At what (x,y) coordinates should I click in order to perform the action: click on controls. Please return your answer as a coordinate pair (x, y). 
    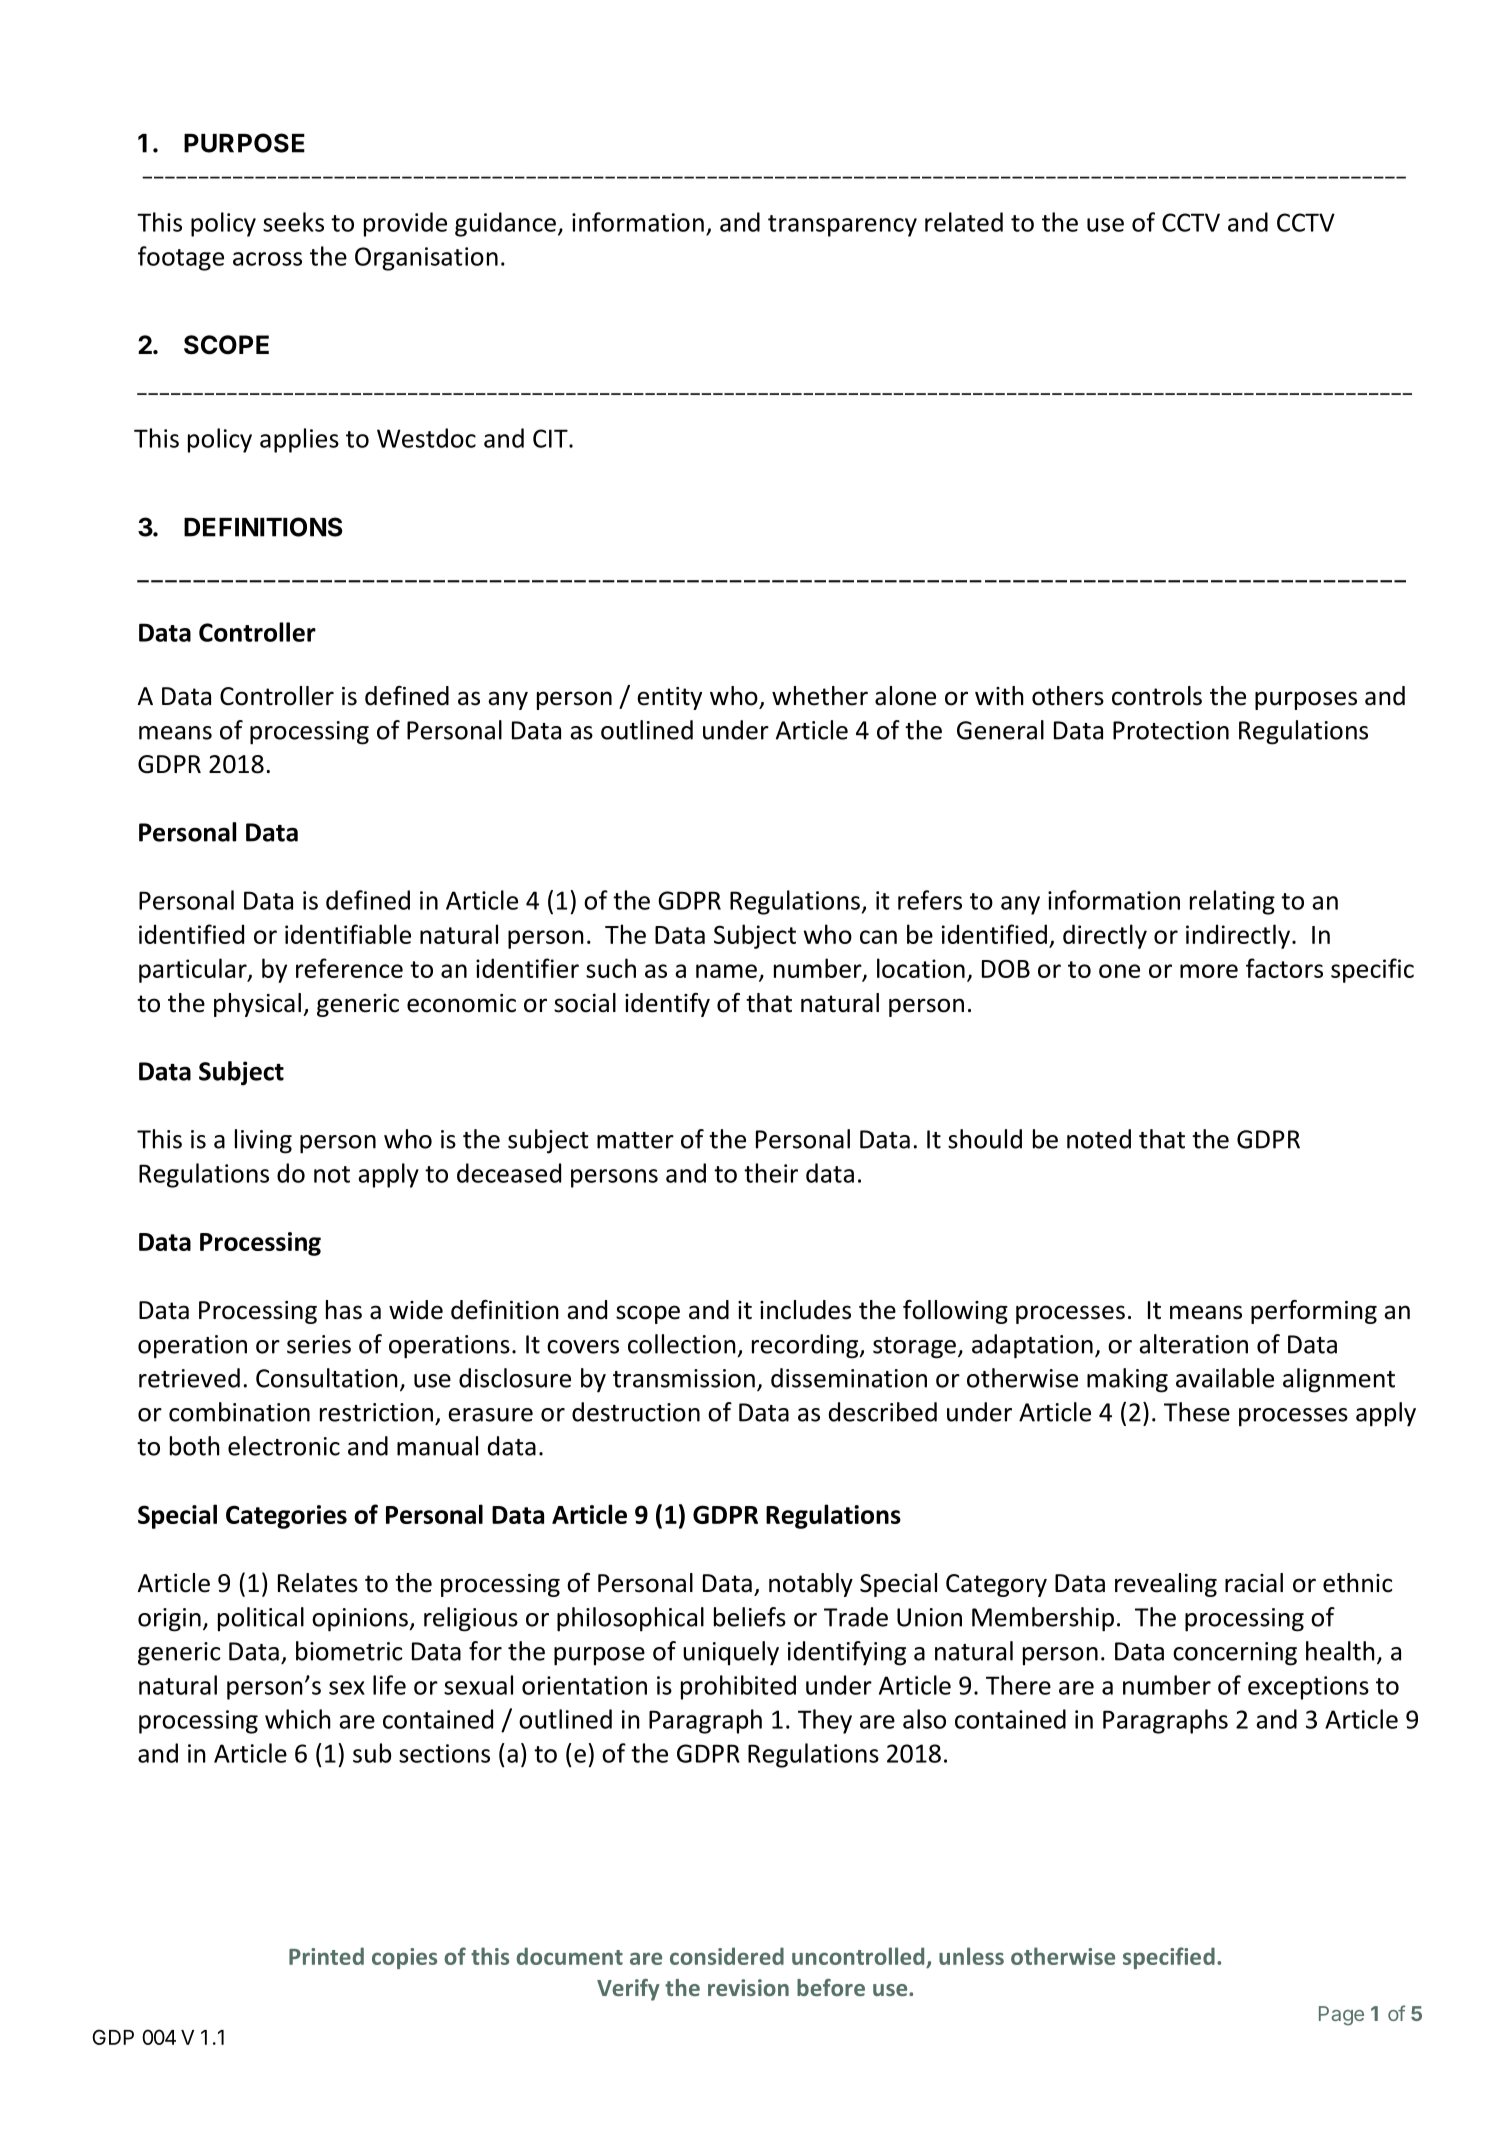
    Looking at the image, I should click on (1157, 696).
